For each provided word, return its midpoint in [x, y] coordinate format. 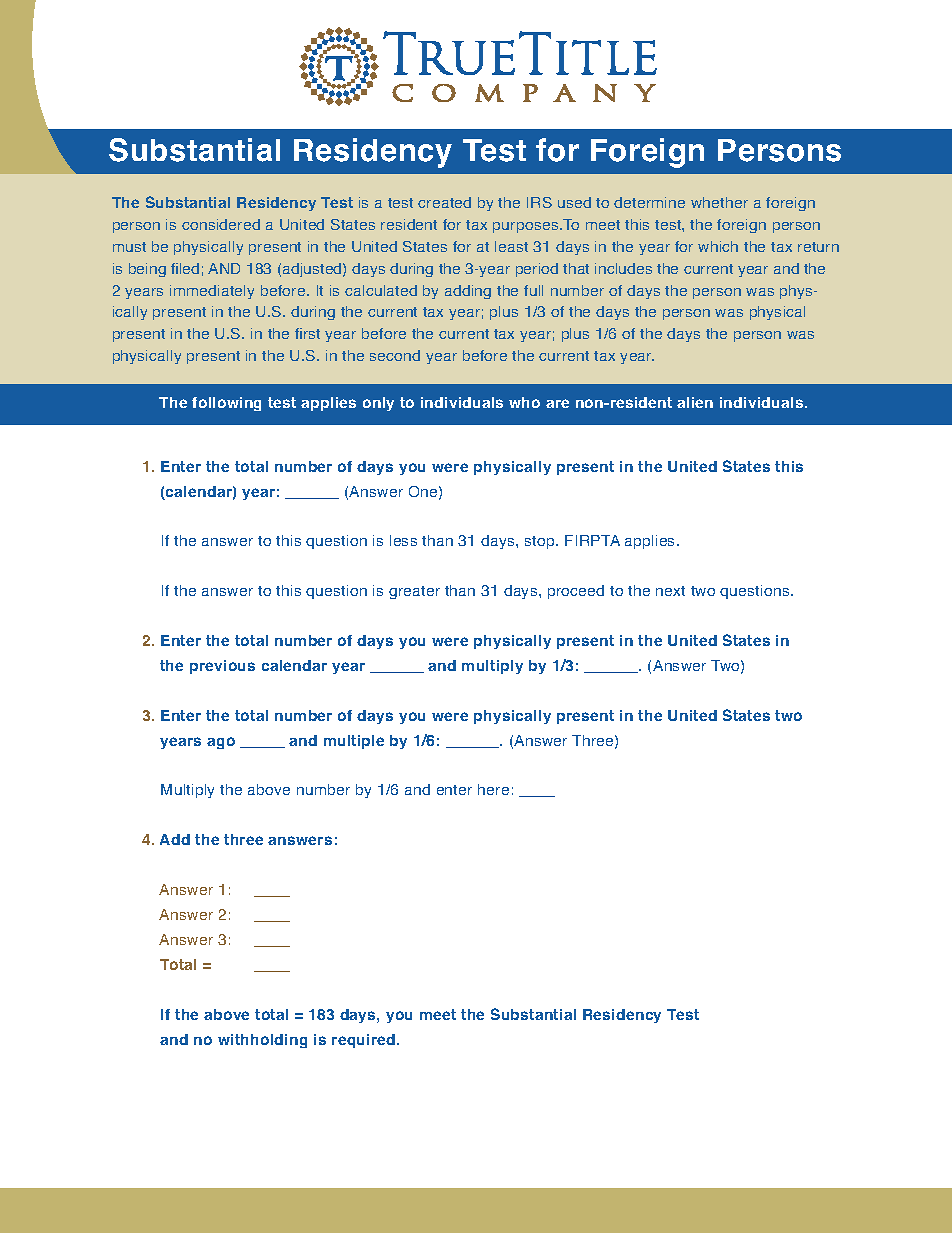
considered [221, 224]
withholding [262, 1041]
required [365, 1041]
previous [222, 667]
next [670, 591]
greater [414, 592]
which [718, 246]
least [511, 246]
